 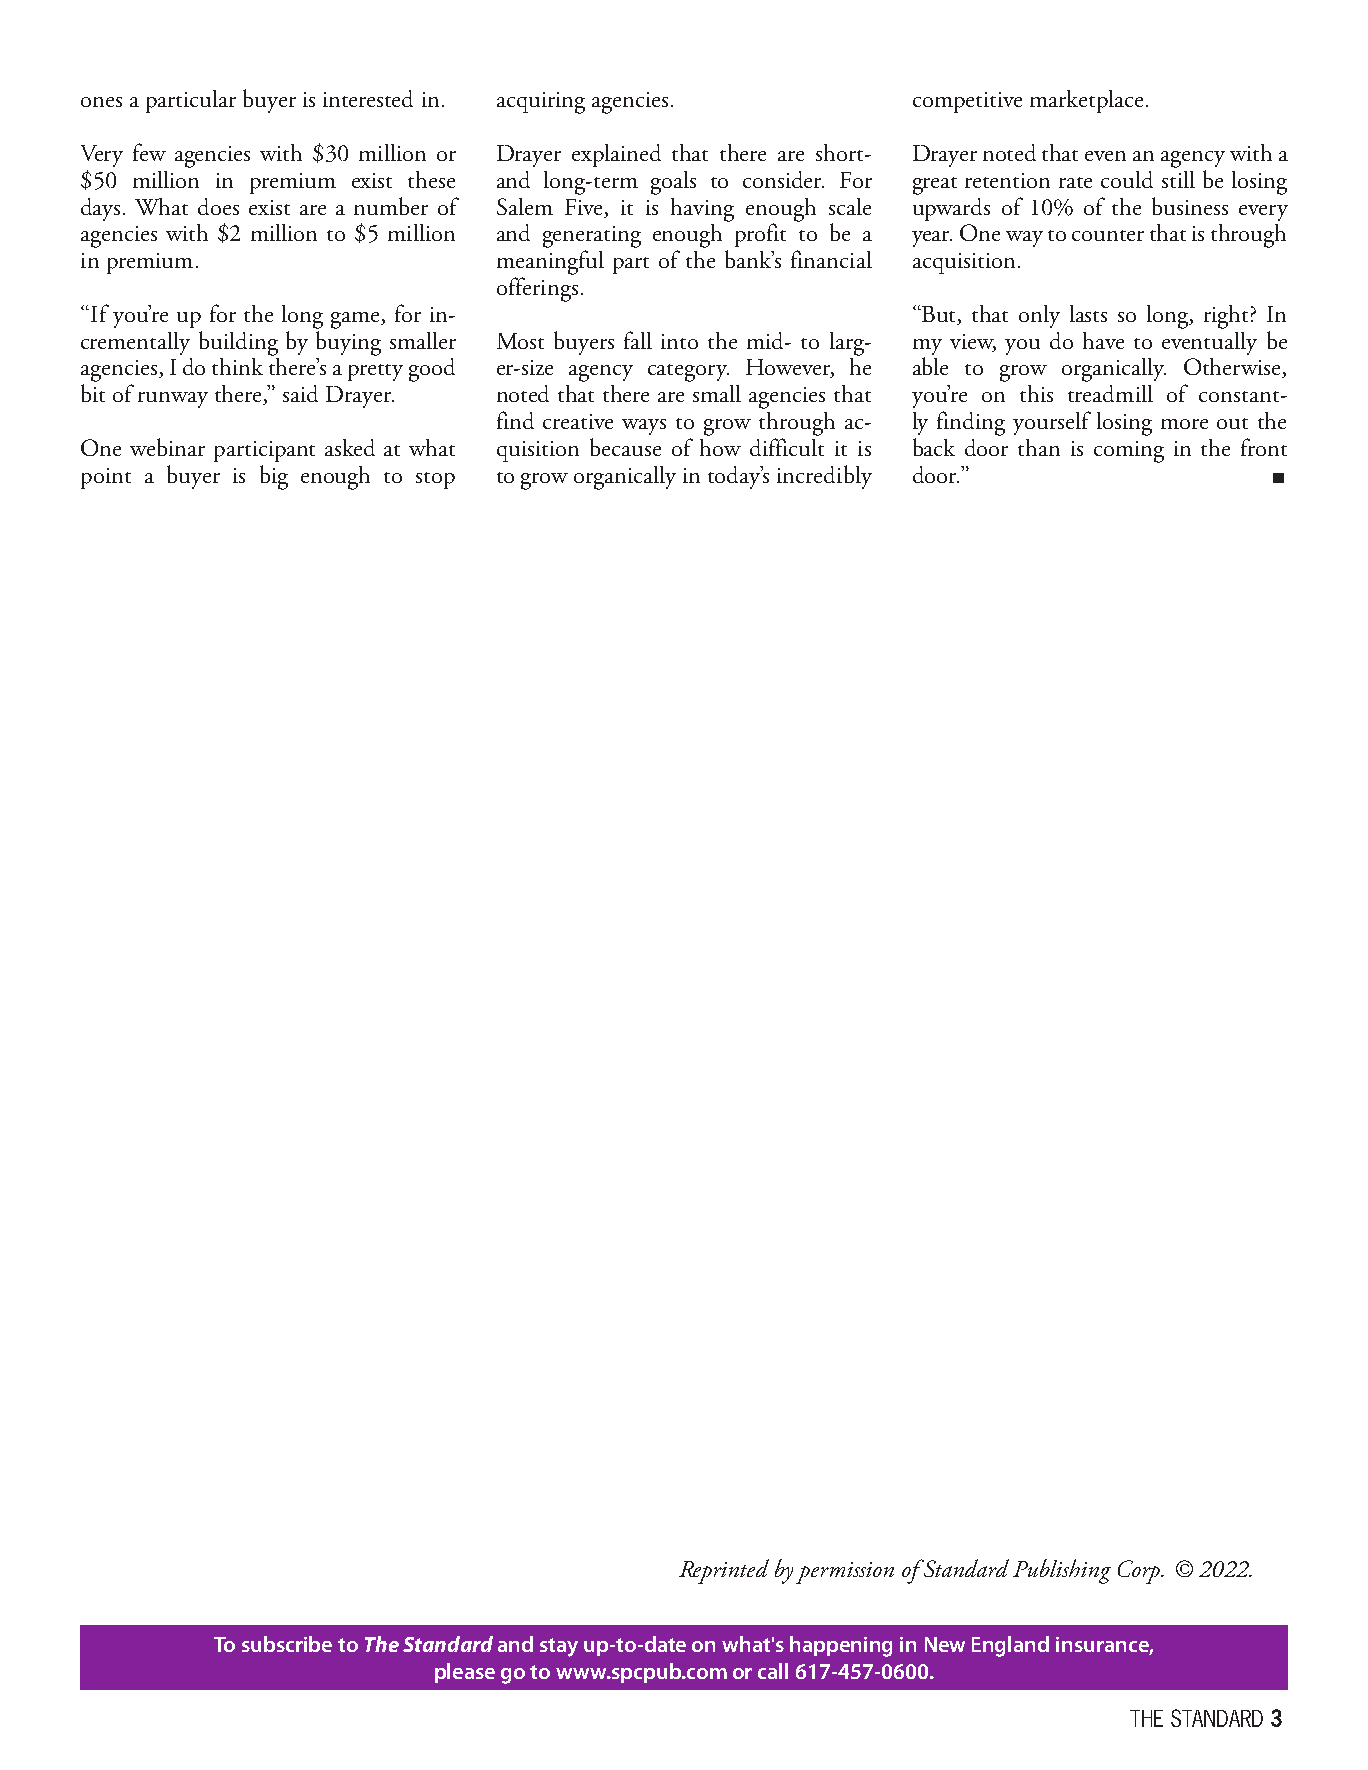 I want to click on big, so click(x=274, y=477).
